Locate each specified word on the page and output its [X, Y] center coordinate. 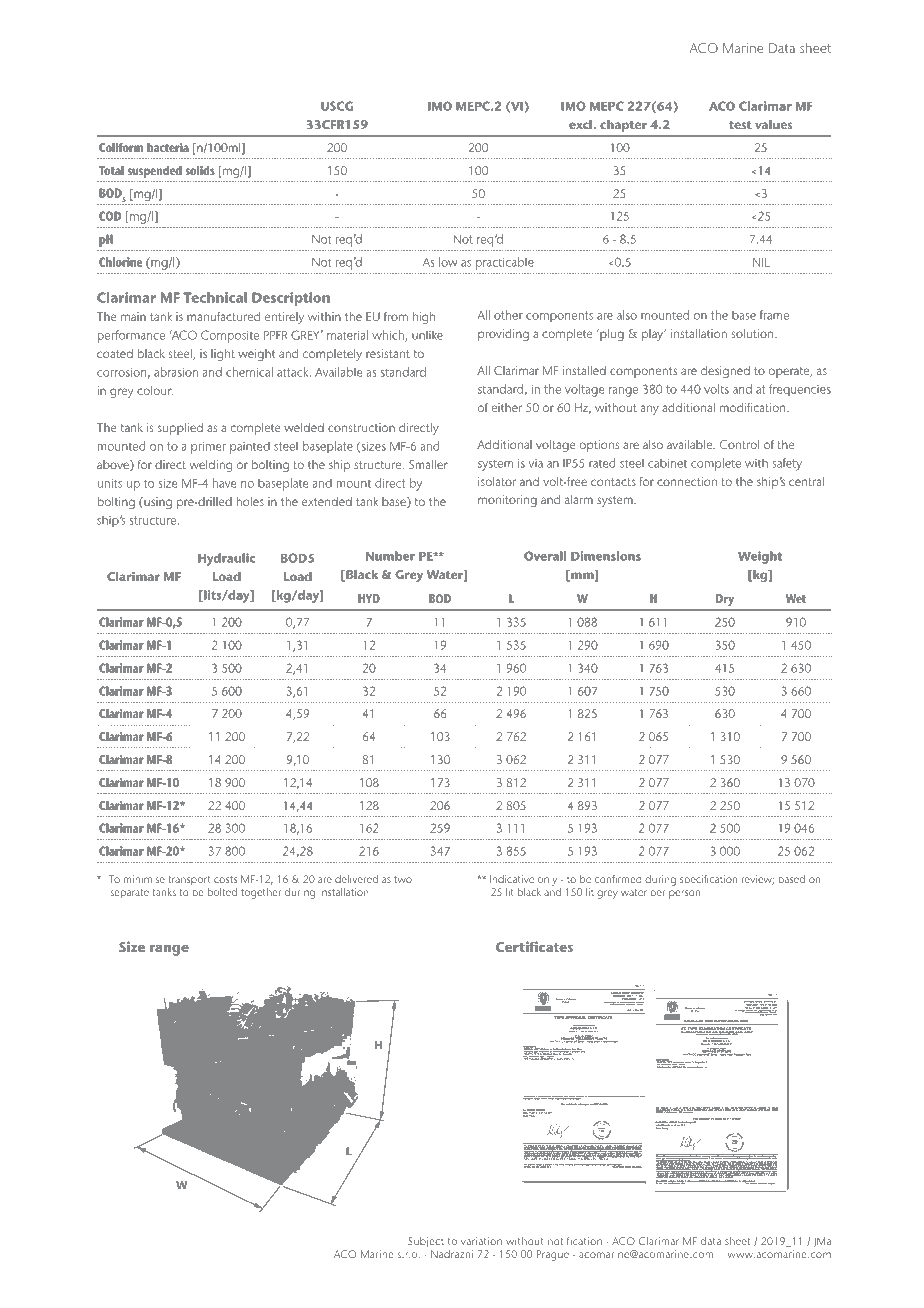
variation [481, 1241]
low [448, 262]
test [740, 125]
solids [200, 170]
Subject [426, 1242]
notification [575, 1241]
